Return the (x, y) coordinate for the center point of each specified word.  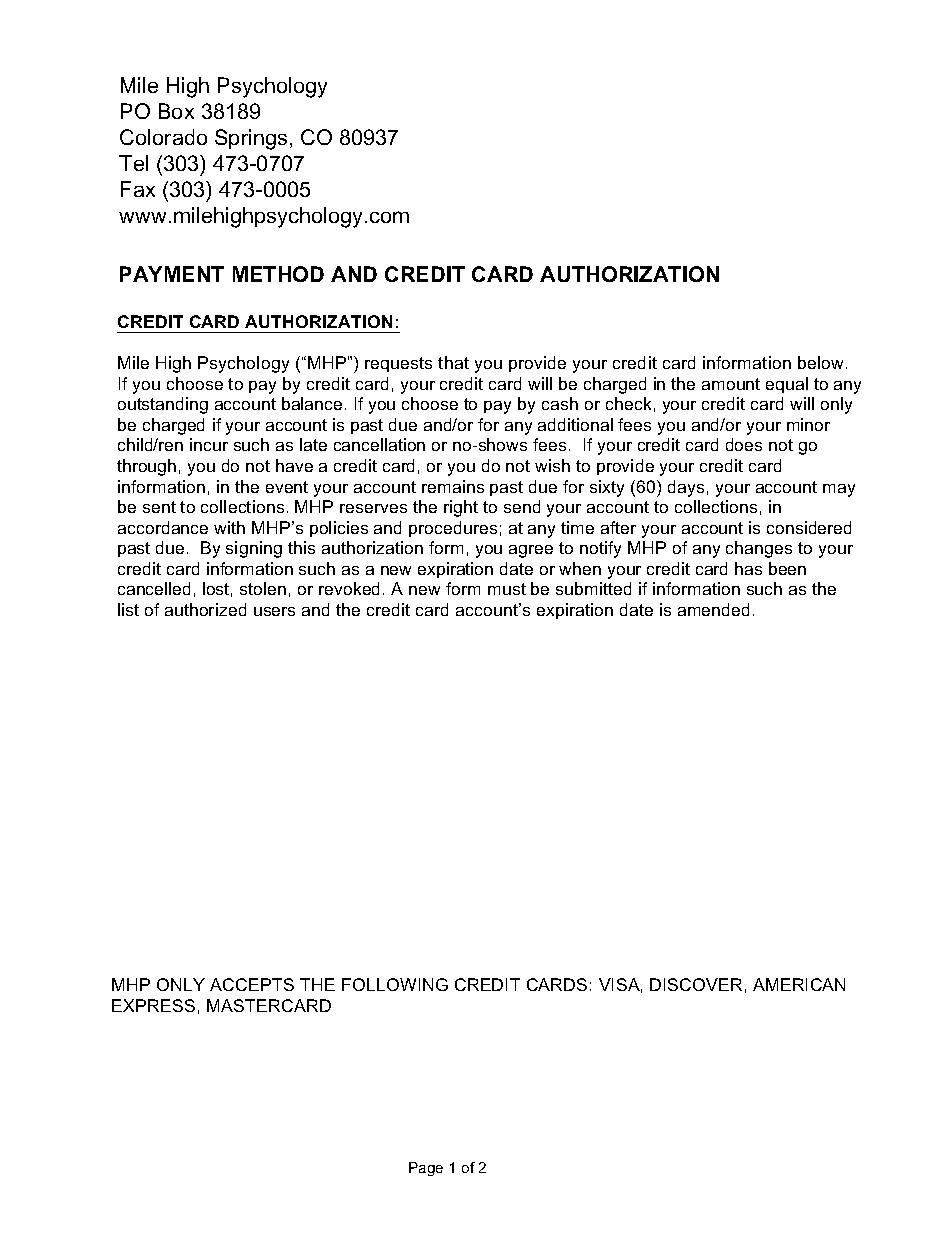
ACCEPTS (252, 984)
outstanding (163, 405)
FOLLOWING (395, 984)
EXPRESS (153, 1005)
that (453, 362)
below (820, 362)
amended (713, 609)
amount (731, 384)
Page (426, 1169)
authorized (205, 609)
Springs (251, 139)
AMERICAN (799, 984)
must (507, 589)
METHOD (278, 274)
